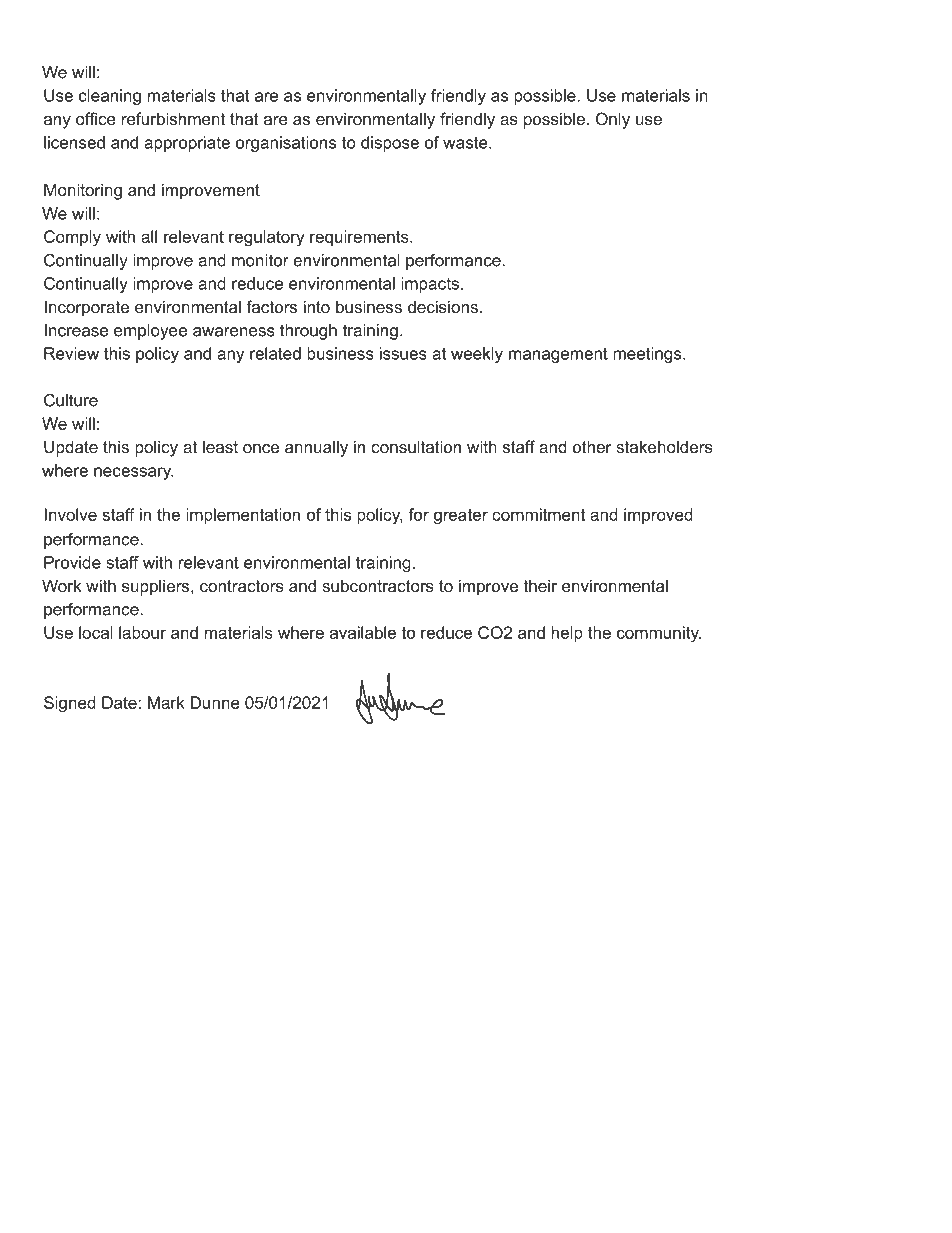 The image size is (952, 1233). Describe the element at coordinates (592, 446) in the screenshot. I see `other` at that location.
